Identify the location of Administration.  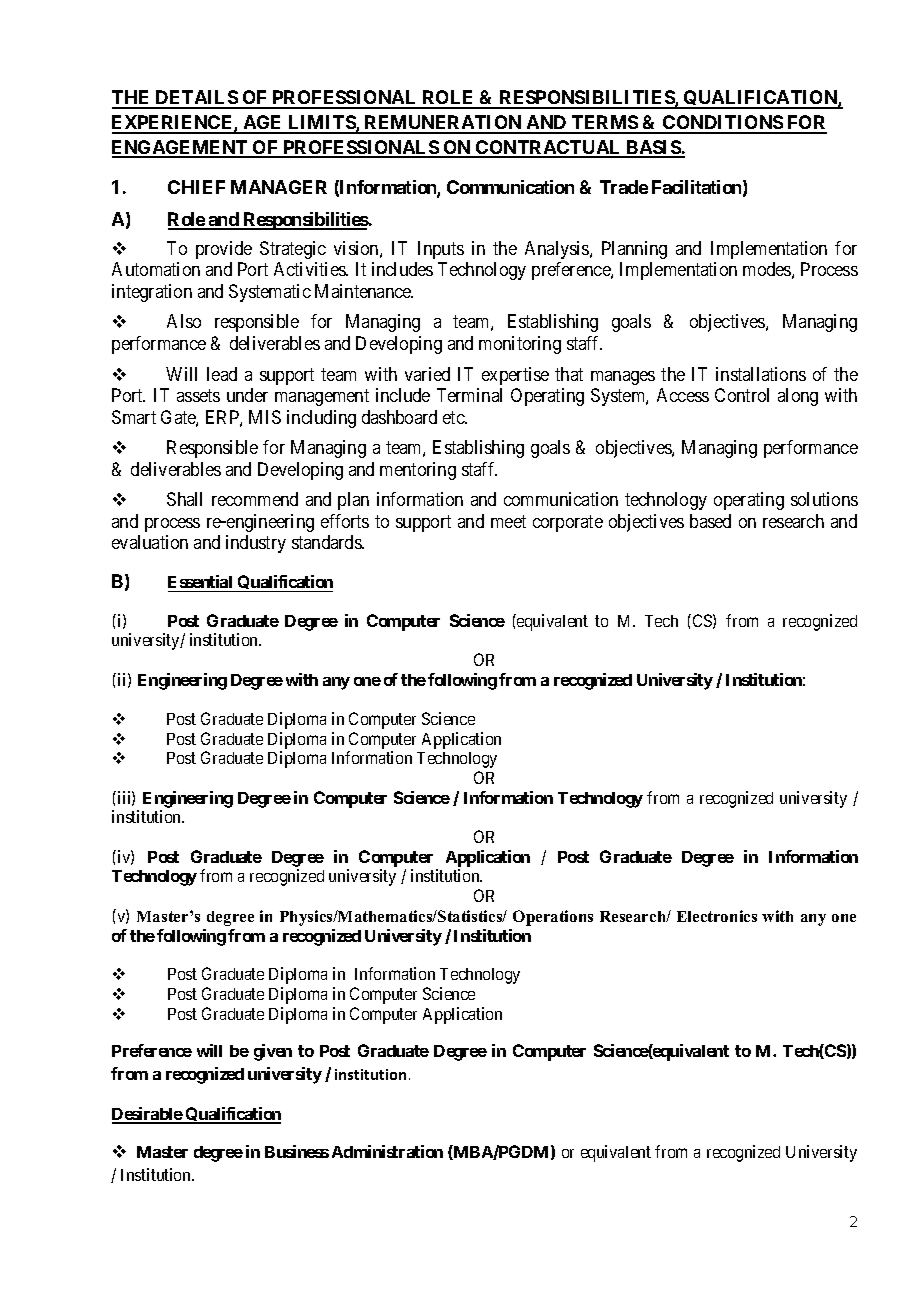
(387, 1151).
